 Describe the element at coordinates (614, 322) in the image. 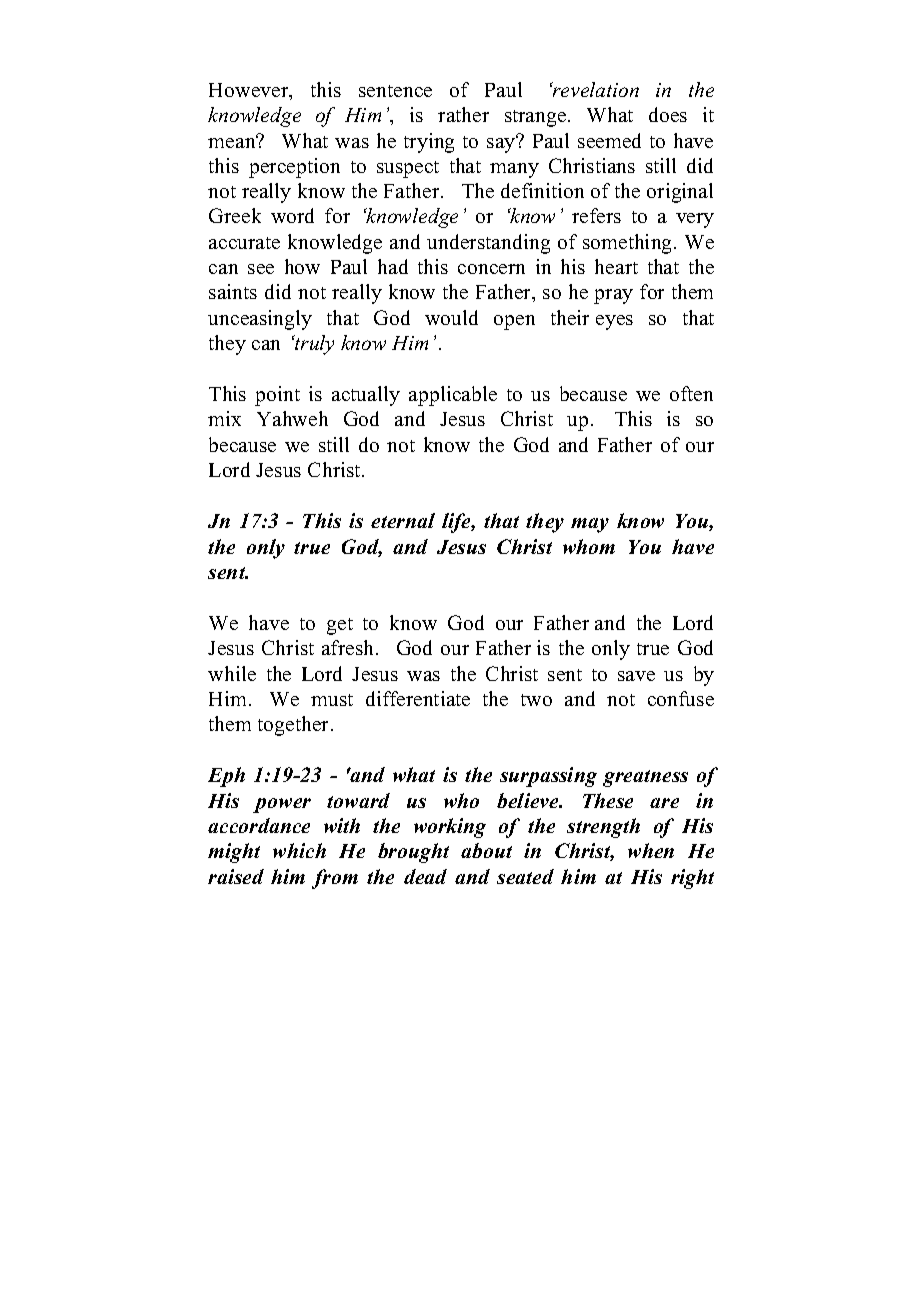

I see `eyes` at that location.
